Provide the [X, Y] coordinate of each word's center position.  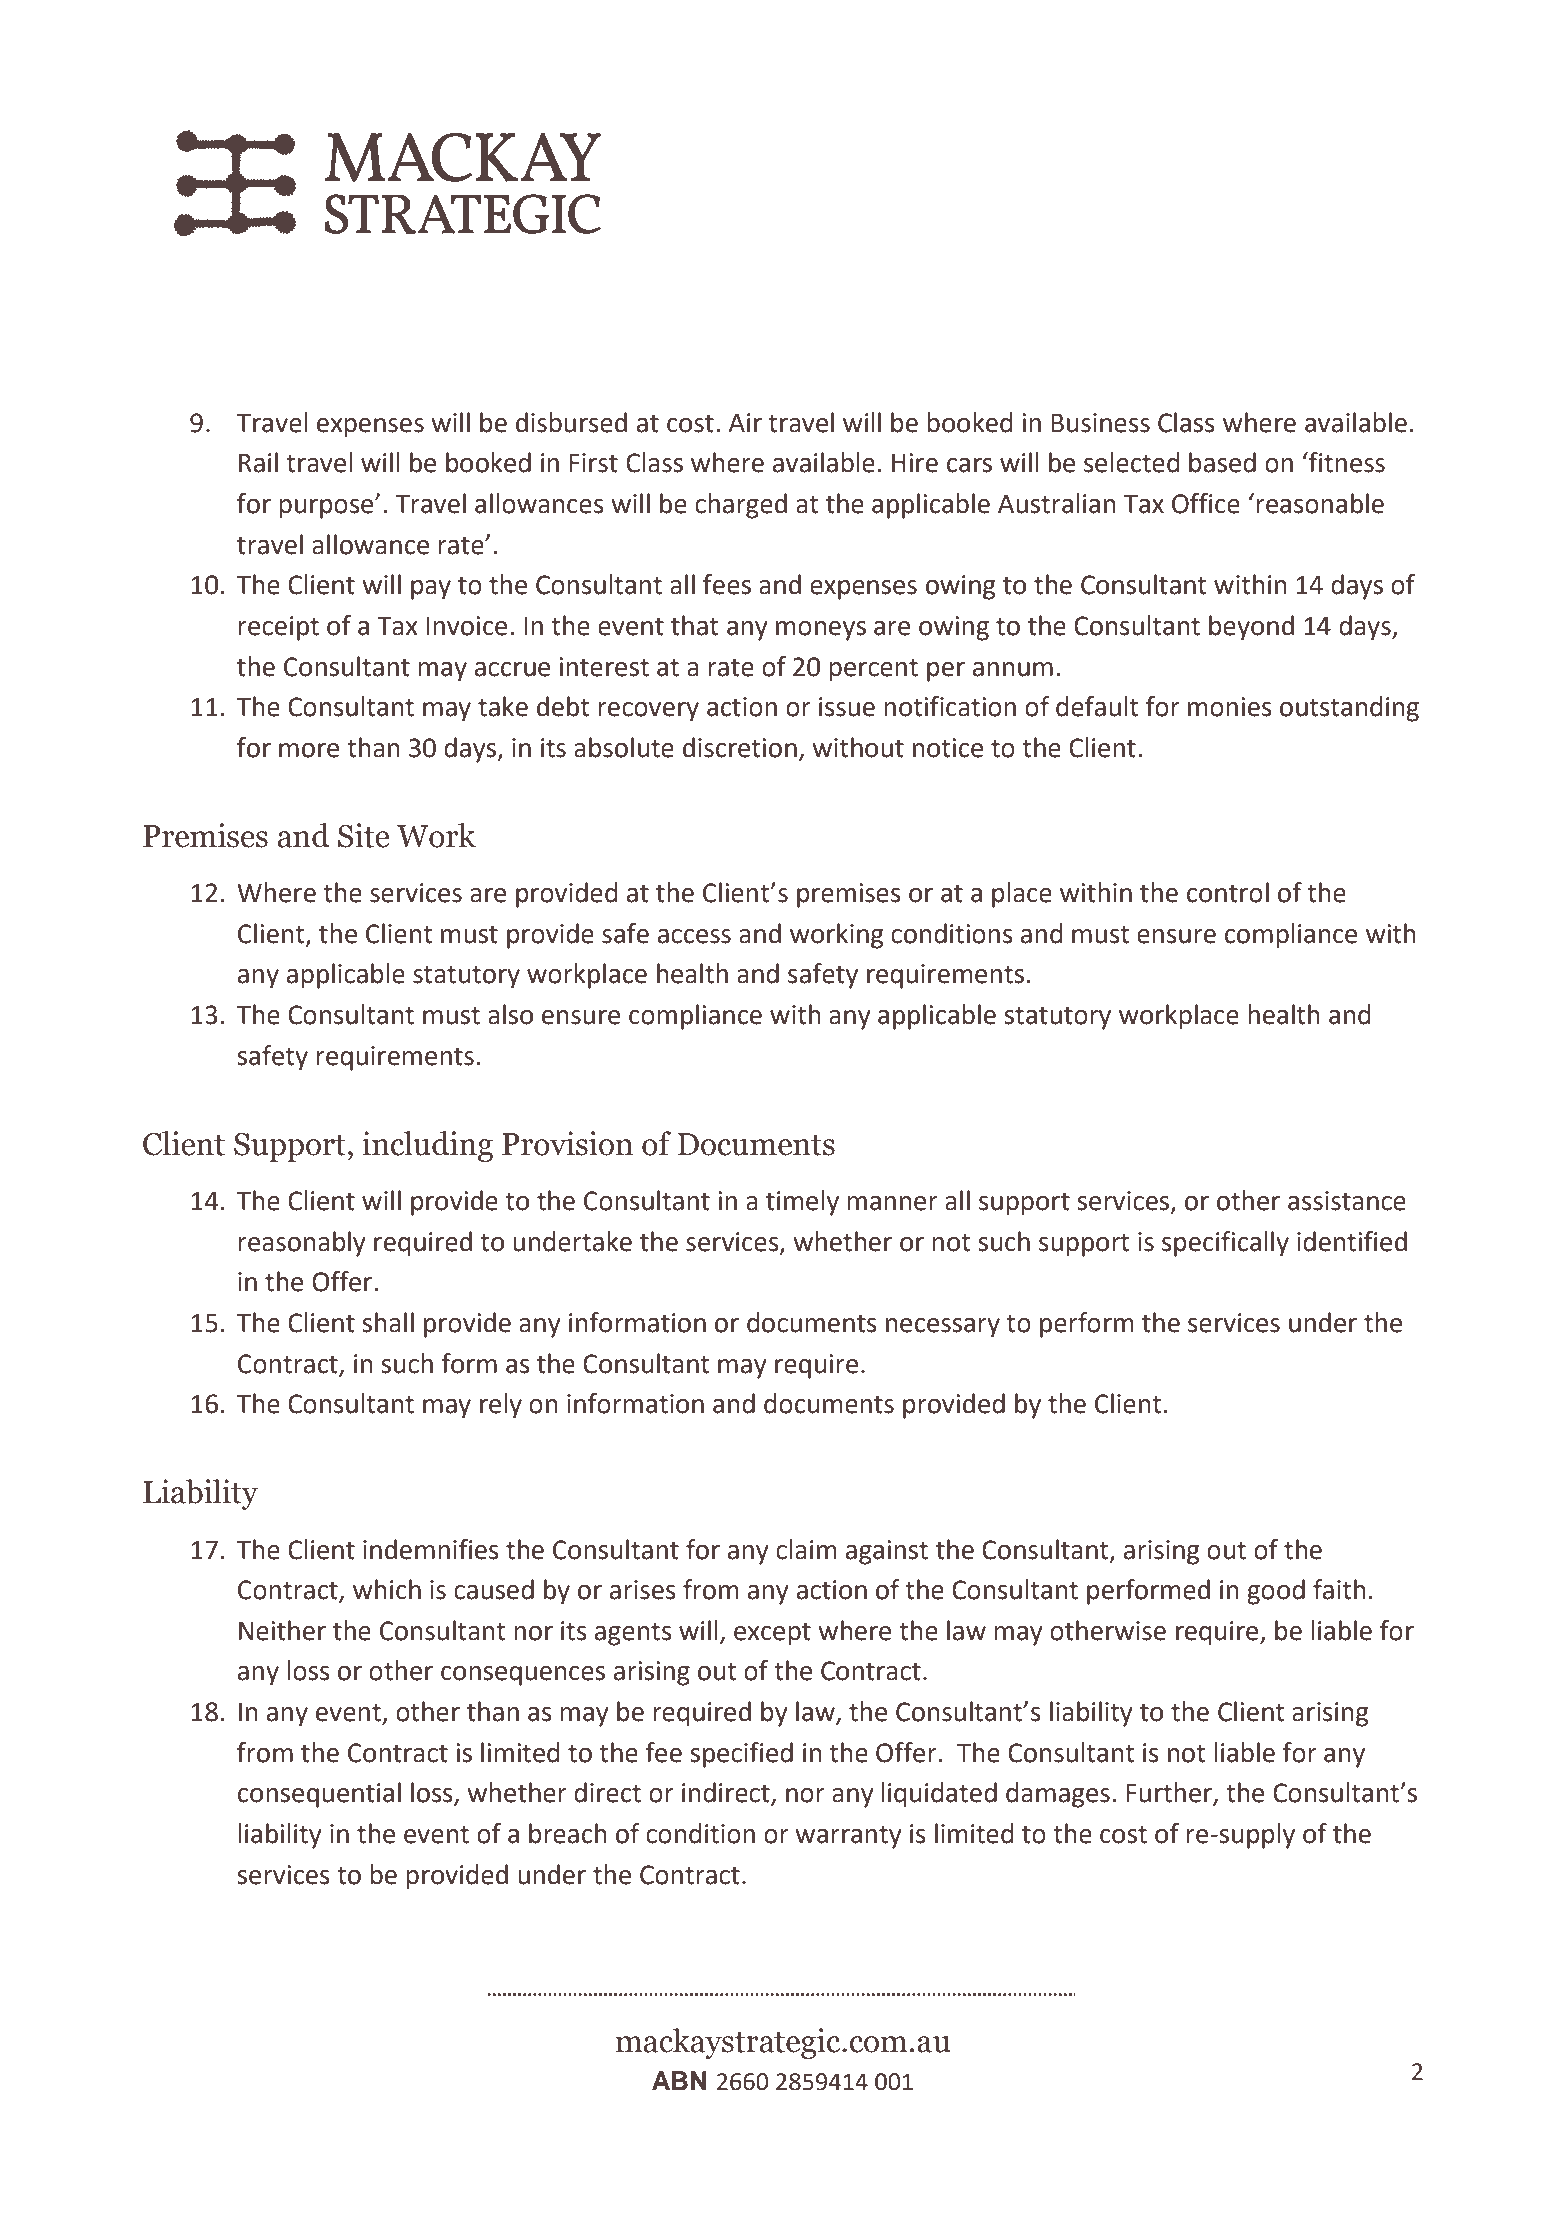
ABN [679, 2080]
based [1222, 462]
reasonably [302, 1244]
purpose [327, 508]
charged [741, 506]
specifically [1225, 1244]
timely [802, 1203]
